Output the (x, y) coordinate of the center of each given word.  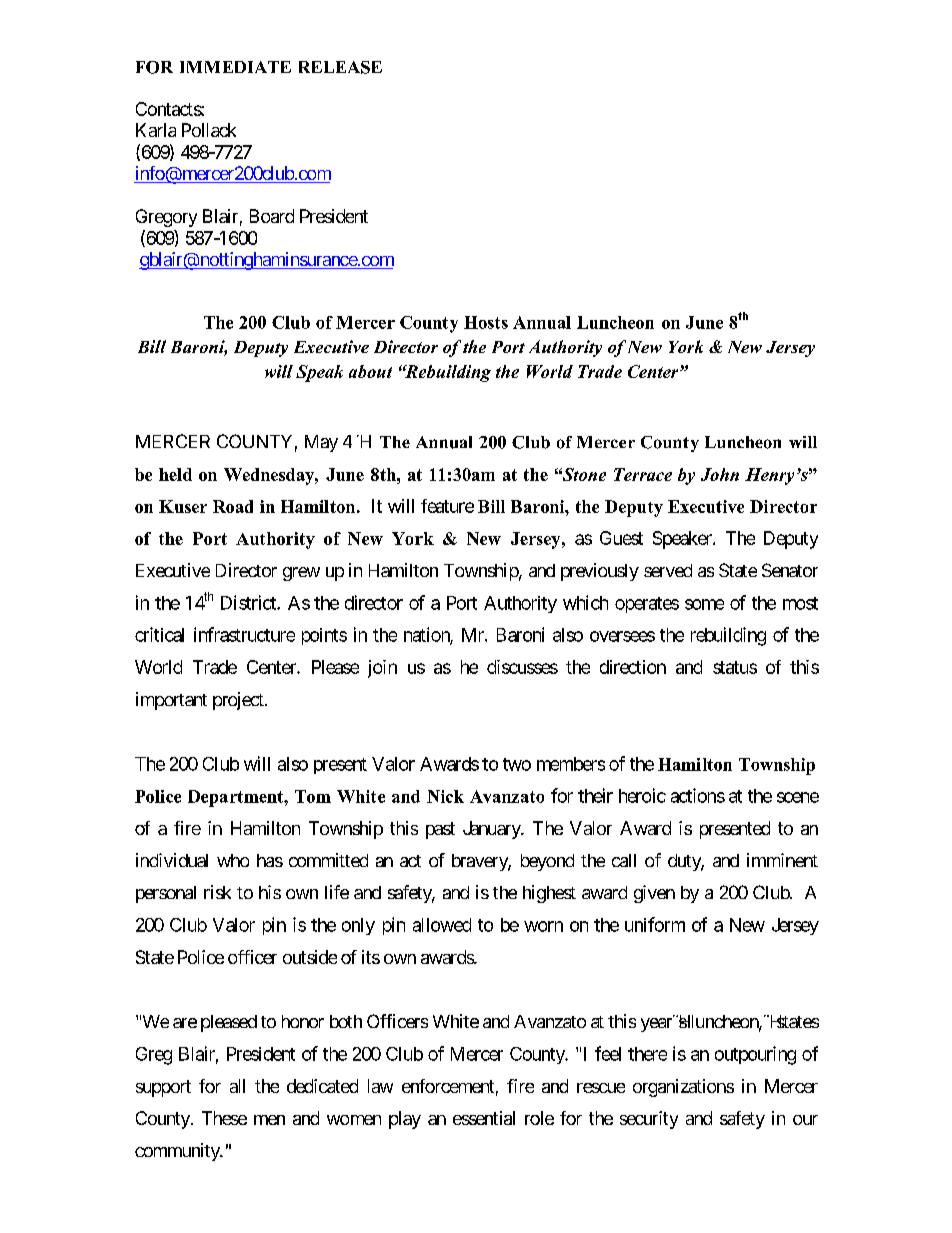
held (175, 474)
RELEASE (340, 67)
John (720, 474)
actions (698, 795)
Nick (445, 796)
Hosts (486, 322)
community (178, 1152)
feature (447, 506)
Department (236, 798)
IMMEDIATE (235, 67)
